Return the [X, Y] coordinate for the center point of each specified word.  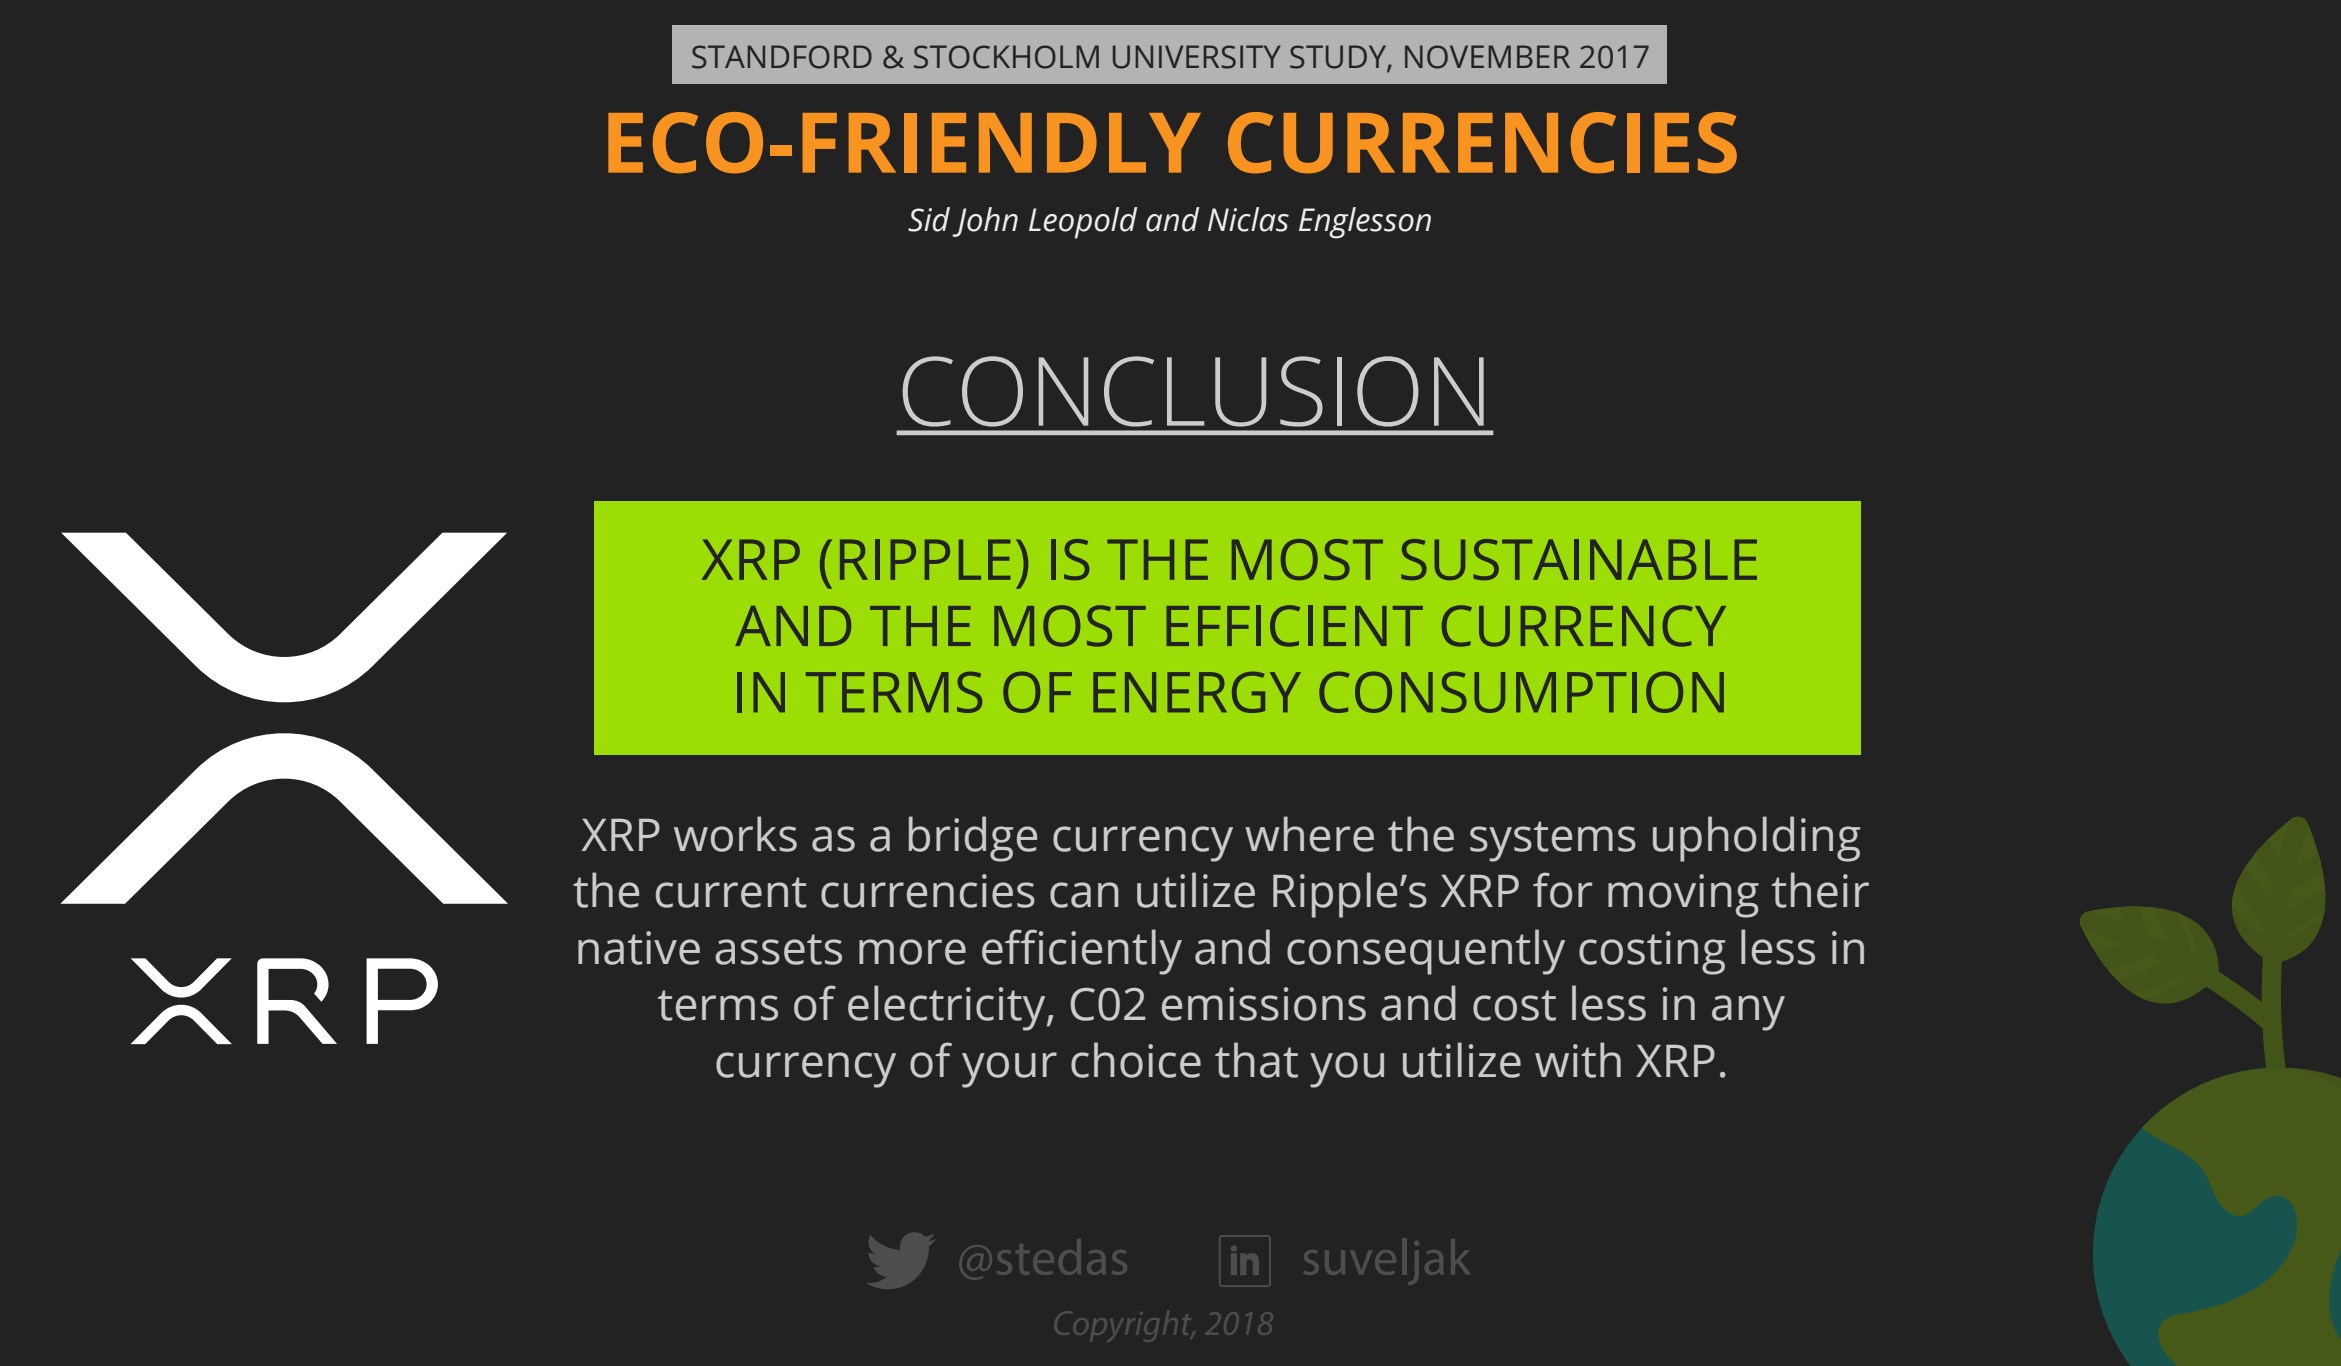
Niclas [1248, 219]
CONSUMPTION [1521, 692]
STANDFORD [782, 57]
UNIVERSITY [1197, 57]
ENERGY [1197, 692]
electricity [948, 1008]
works [735, 834]
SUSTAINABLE [1579, 559]
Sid [929, 219]
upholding [1756, 839]
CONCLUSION [1193, 391]
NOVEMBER [1487, 57]
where [1309, 834]
